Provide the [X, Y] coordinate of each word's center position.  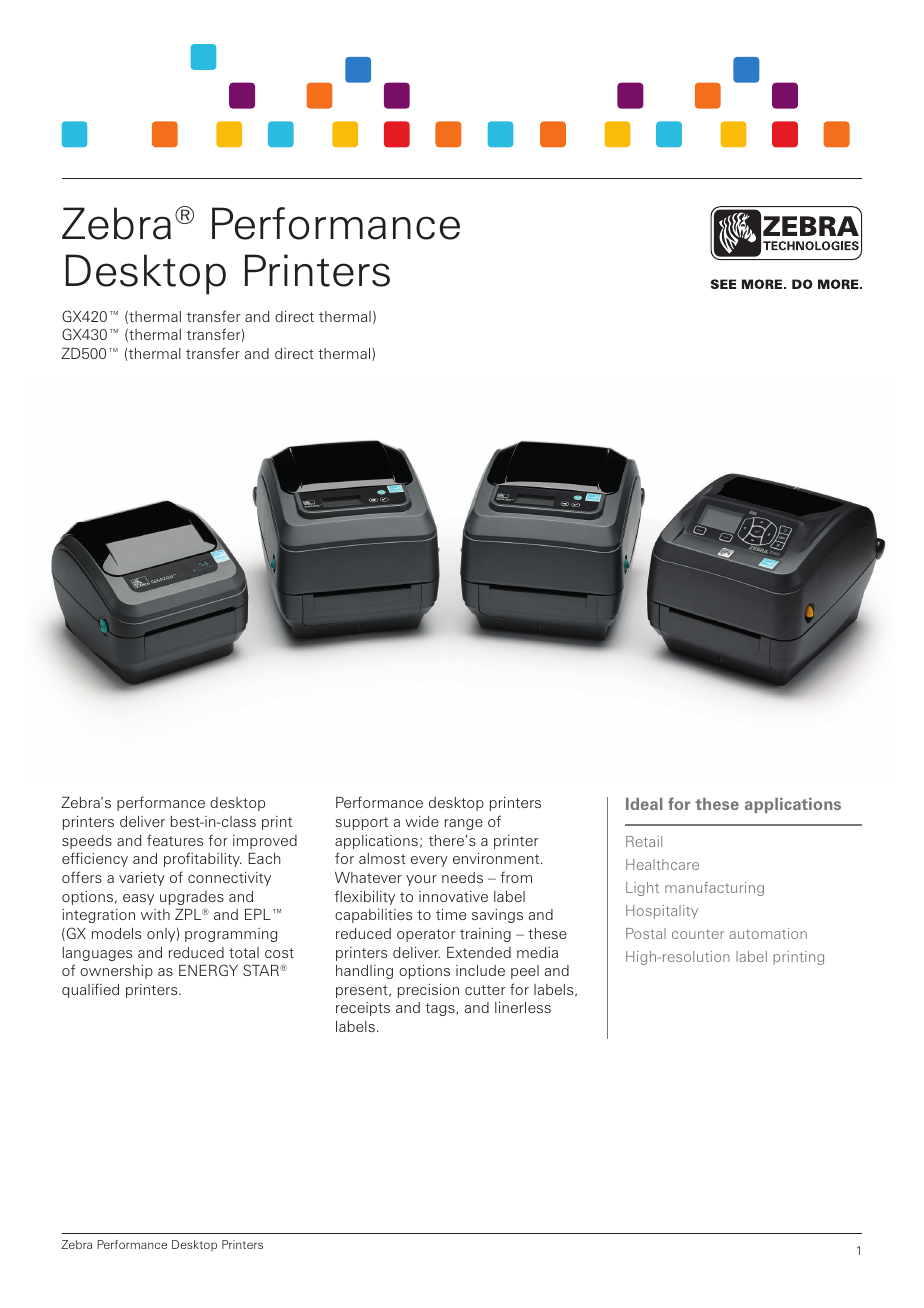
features [175, 840]
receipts [363, 1009]
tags [441, 1009]
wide [422, 821]
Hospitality [662, 912]
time [451, 914]
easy [138, 899]
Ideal [644, 804]
